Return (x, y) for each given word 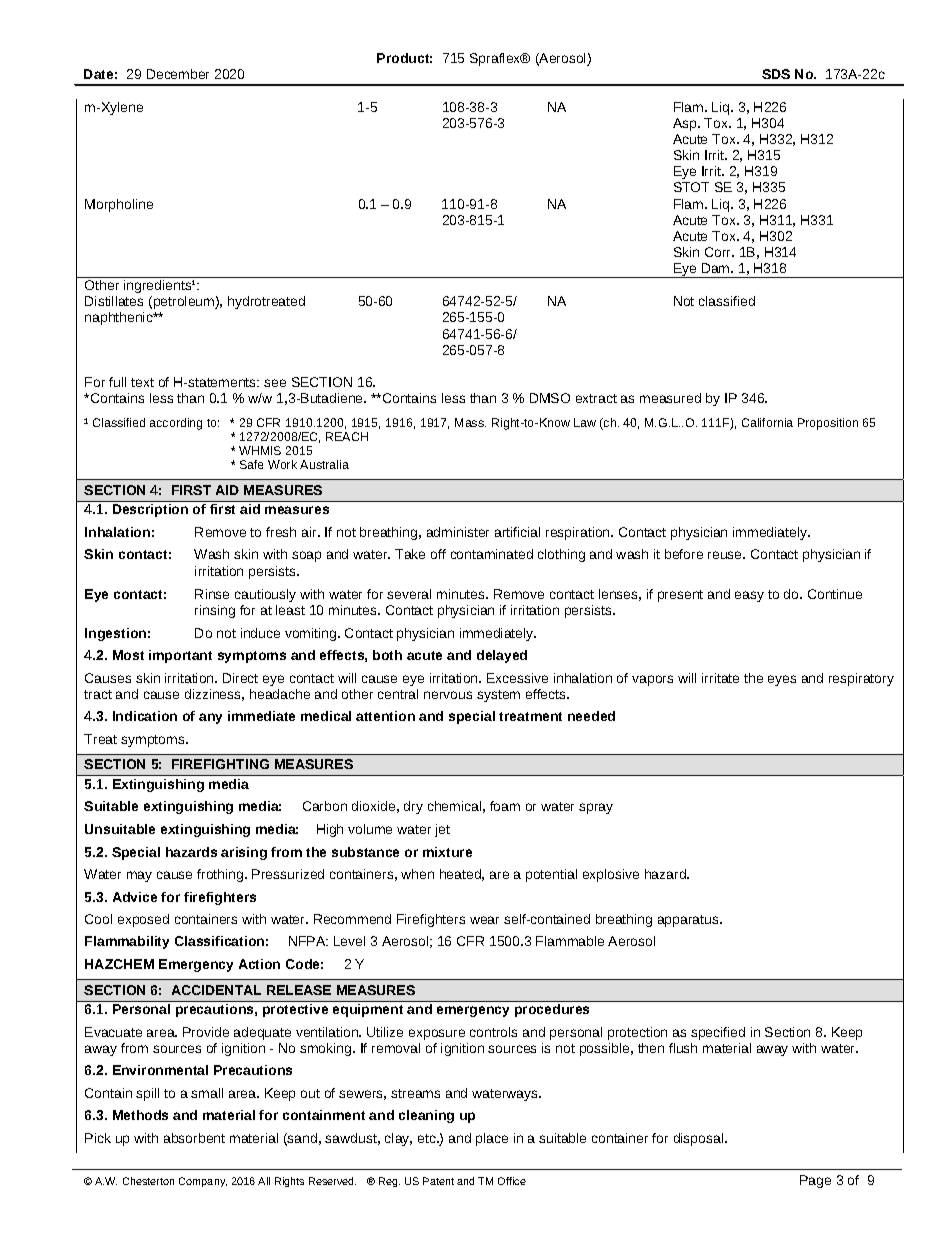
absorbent (194, 1138)
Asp (686, 124)
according (176, 424)
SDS (776, 74)
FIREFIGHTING (220, 764)
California (767, 422)
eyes (782, 680)
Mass (470, 422)
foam (505, 806)
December (178, 74)
